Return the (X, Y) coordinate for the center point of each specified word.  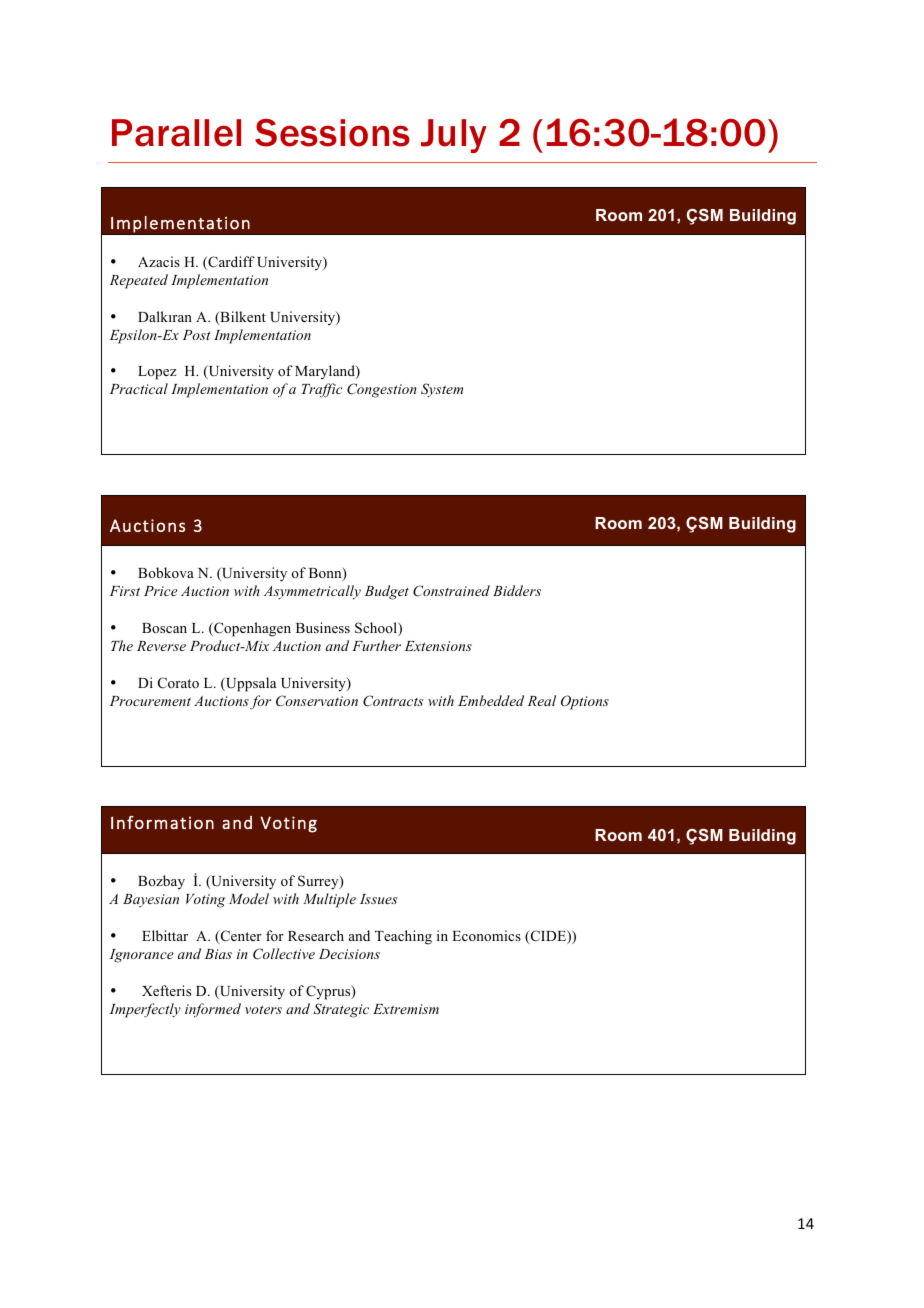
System (442, 390)
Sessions (332, 133)
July (454, 136)
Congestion (382, 390)
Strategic (341, 1010)
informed (213, 1010)
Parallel (176, 133)
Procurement (150, 701)
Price (161, 591)
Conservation (317, 701)
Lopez (157, 373)
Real (542, 700)
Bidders (517, 590)
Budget (387, 592)
